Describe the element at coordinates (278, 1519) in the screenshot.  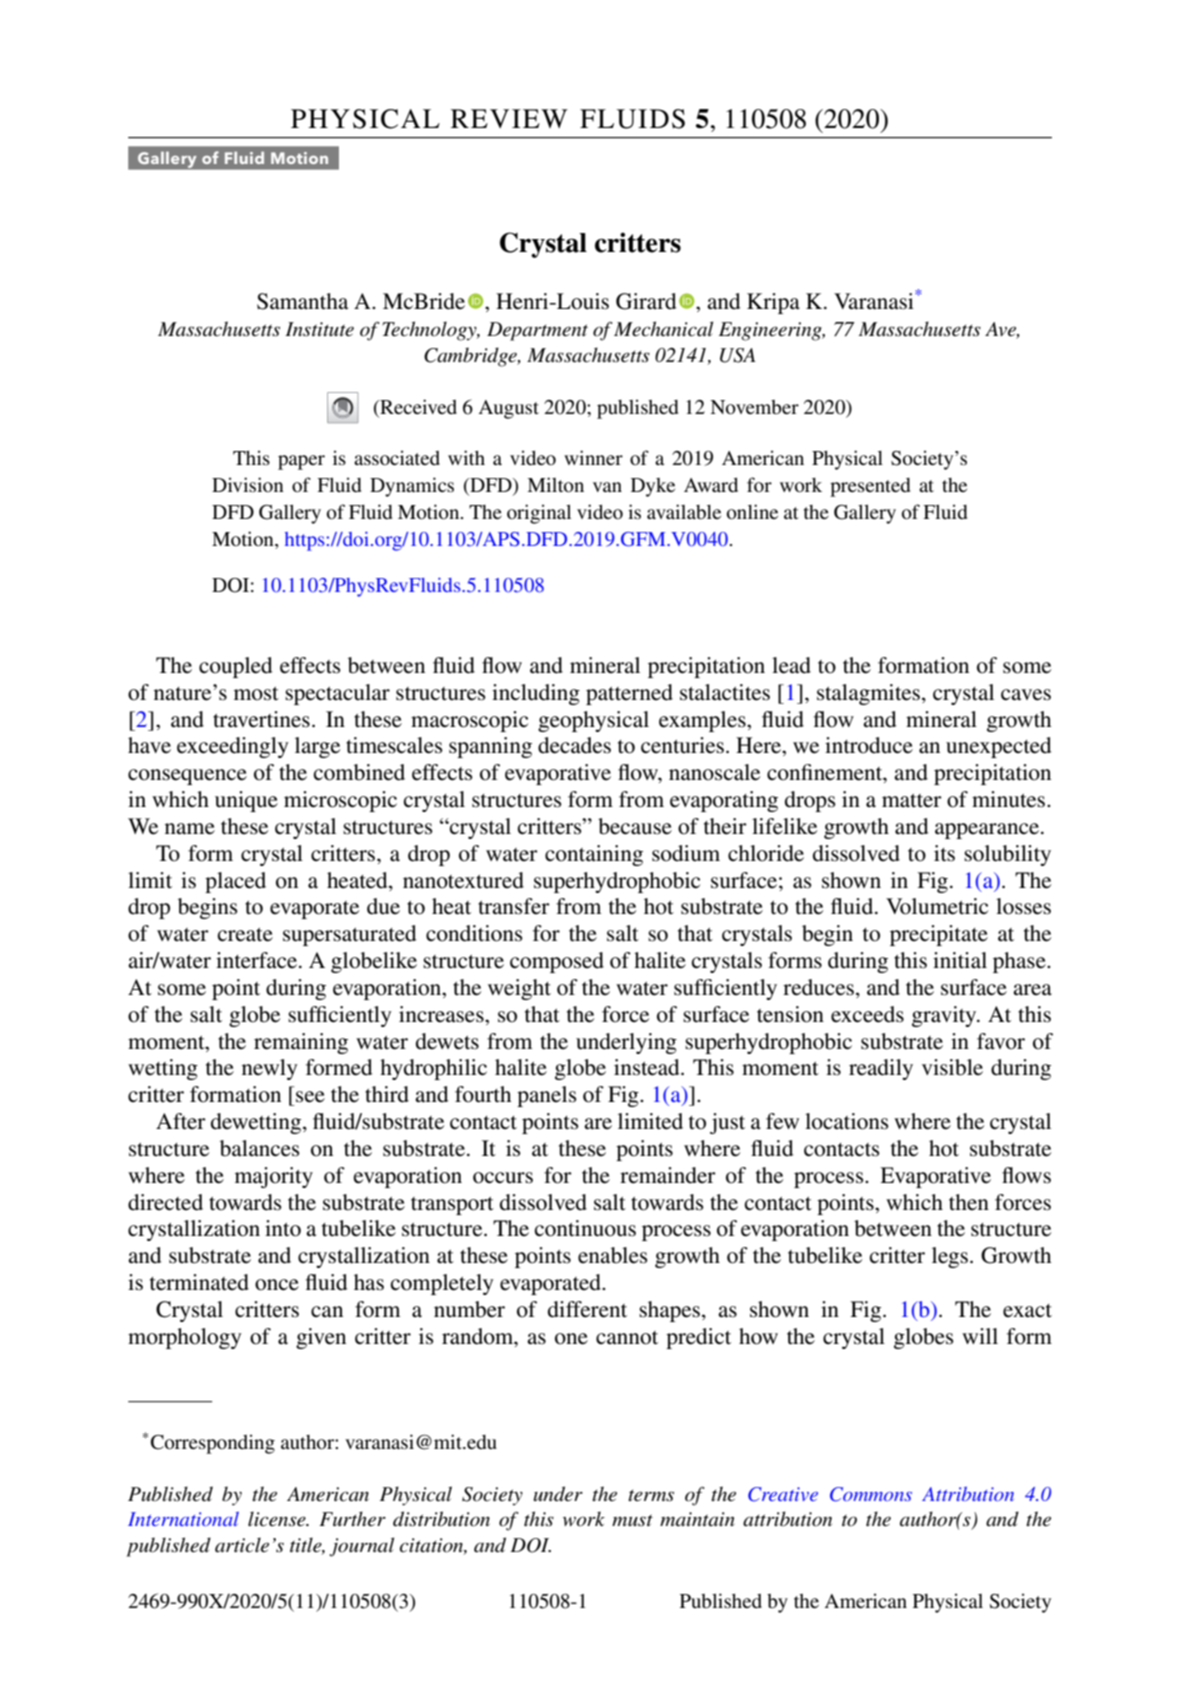
I see `license` at that location.
